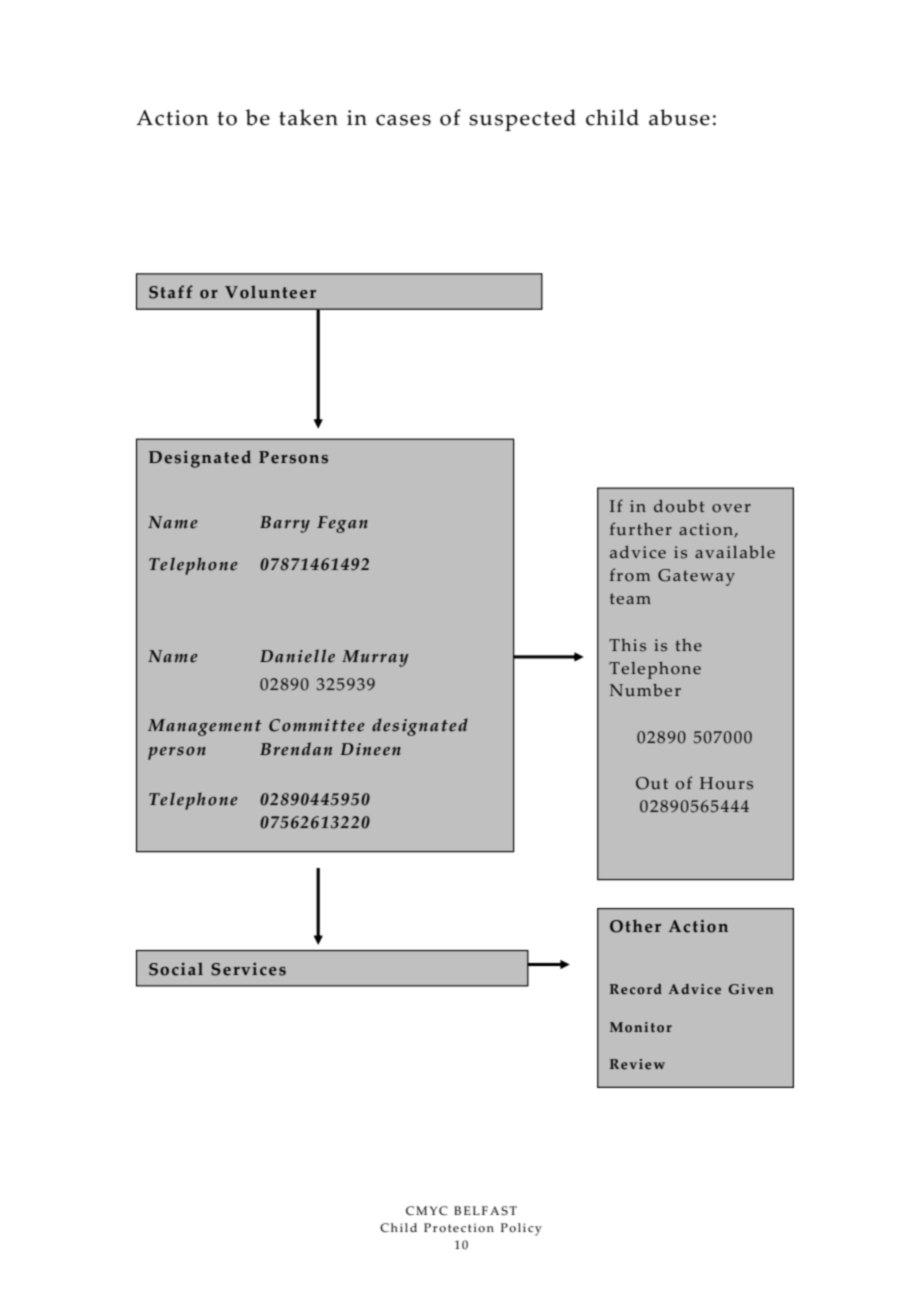 This image has width=924, height=1308. What do you see at coordinates (459, 1228) in the image?
I see `Protection` at bounding box center [459, 1228].
